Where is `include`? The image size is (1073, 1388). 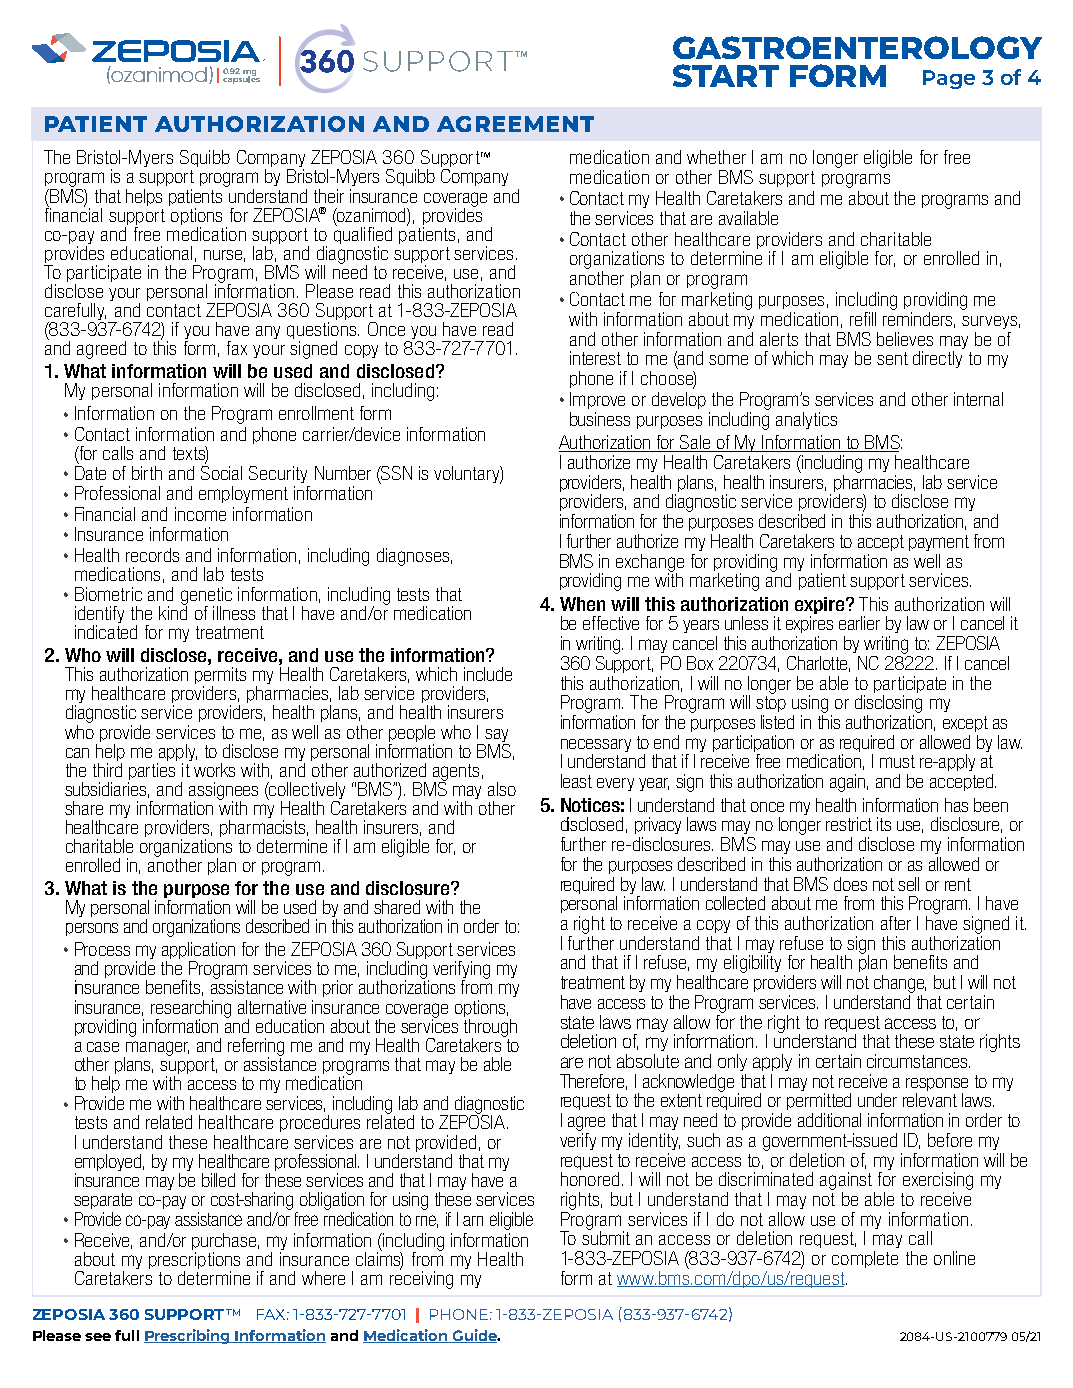
include is located at coordinates (488, 674).
